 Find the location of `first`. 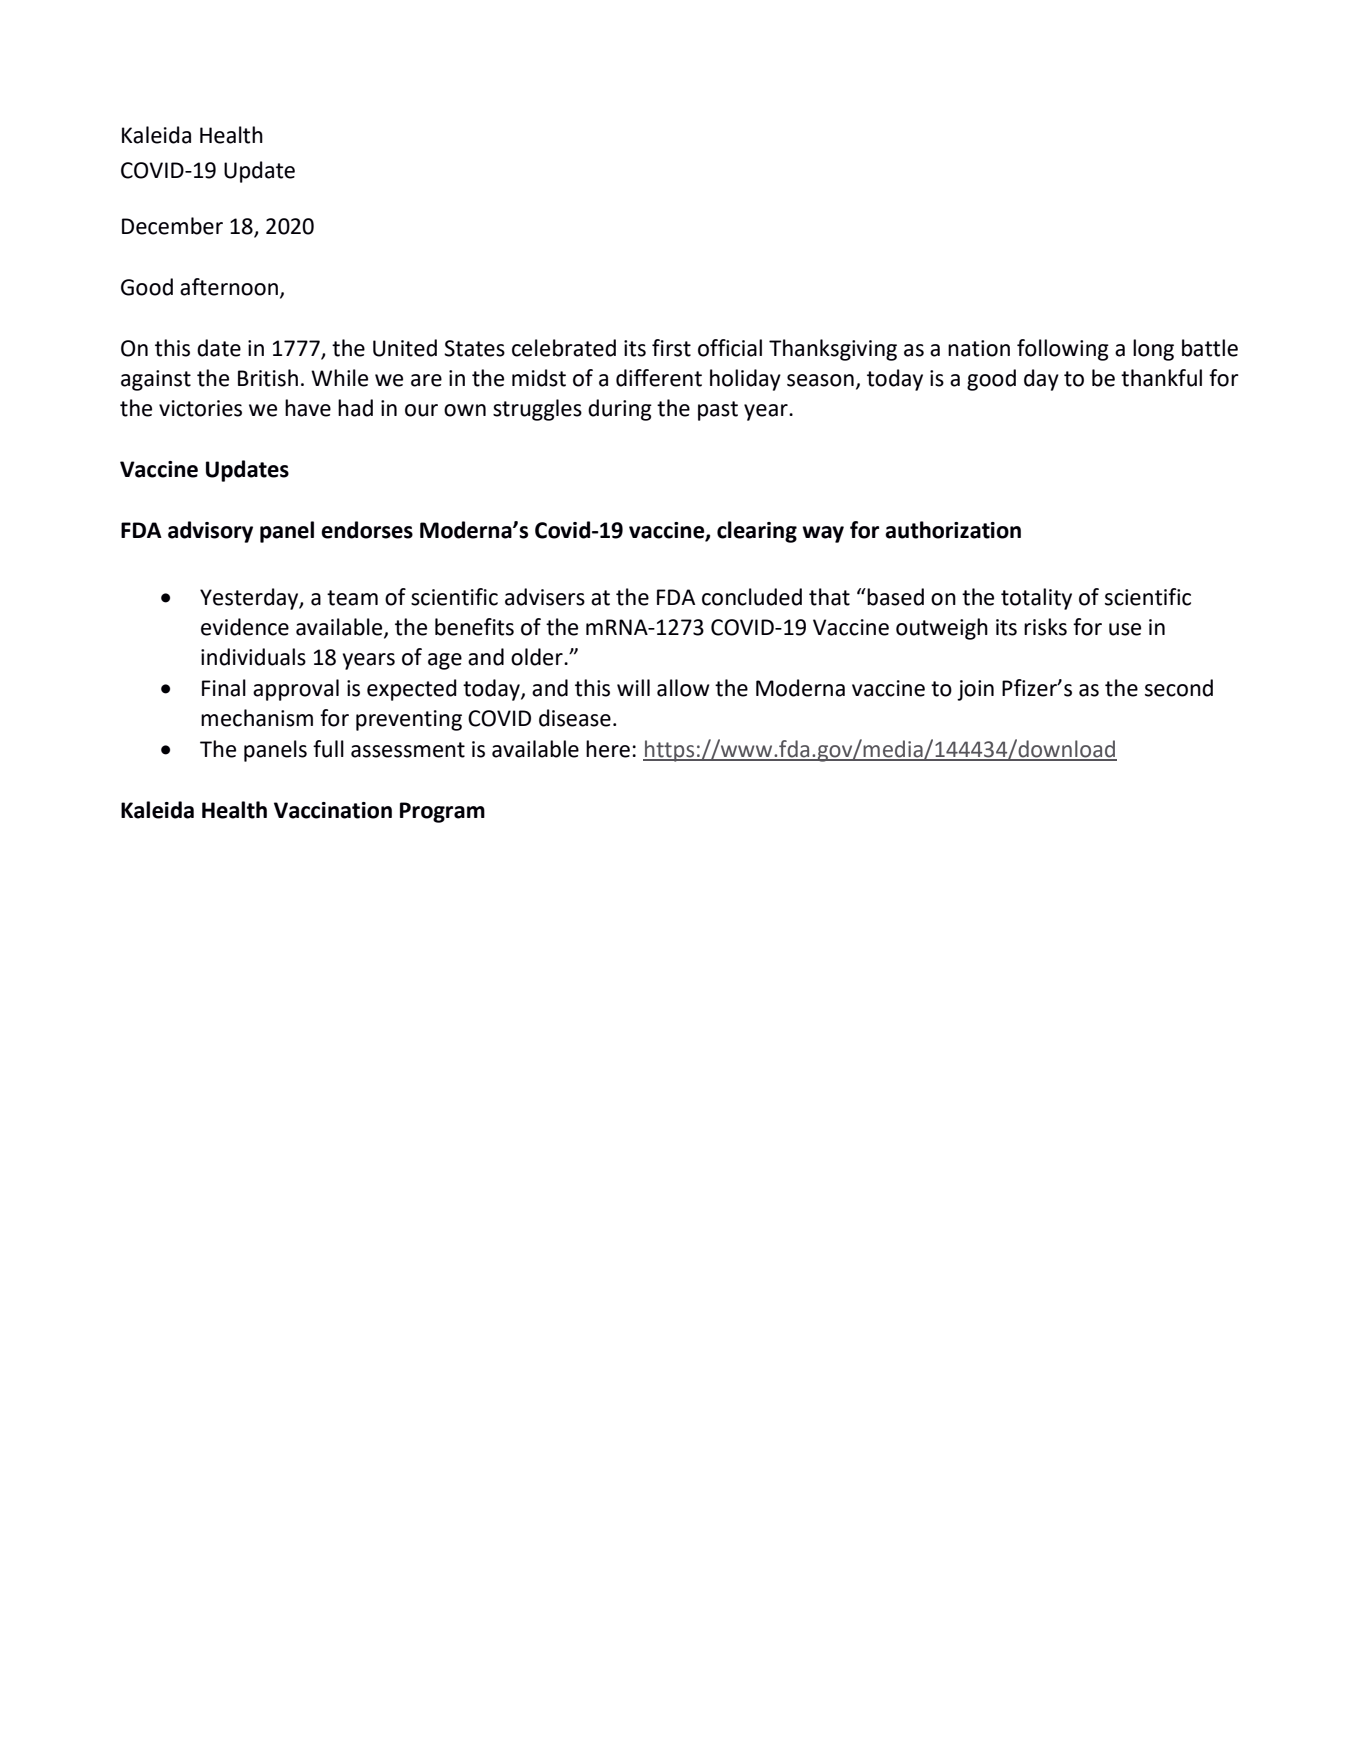

first is located at coordinates (671, 348).
